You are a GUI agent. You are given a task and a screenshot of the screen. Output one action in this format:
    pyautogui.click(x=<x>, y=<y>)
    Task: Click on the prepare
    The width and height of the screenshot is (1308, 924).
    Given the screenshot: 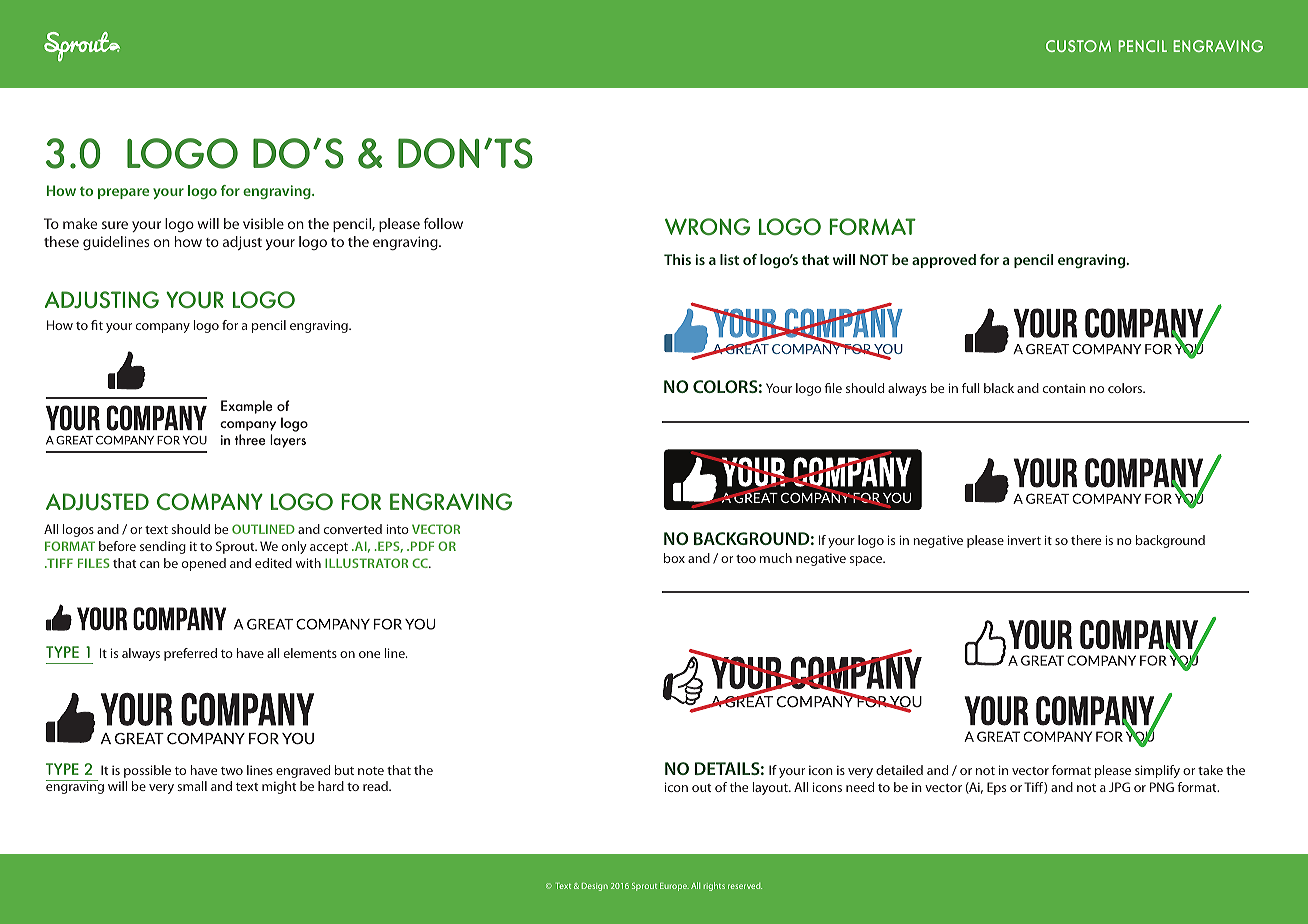 What is the action you would take?
    pyautogui.click(x=123, y=193)
